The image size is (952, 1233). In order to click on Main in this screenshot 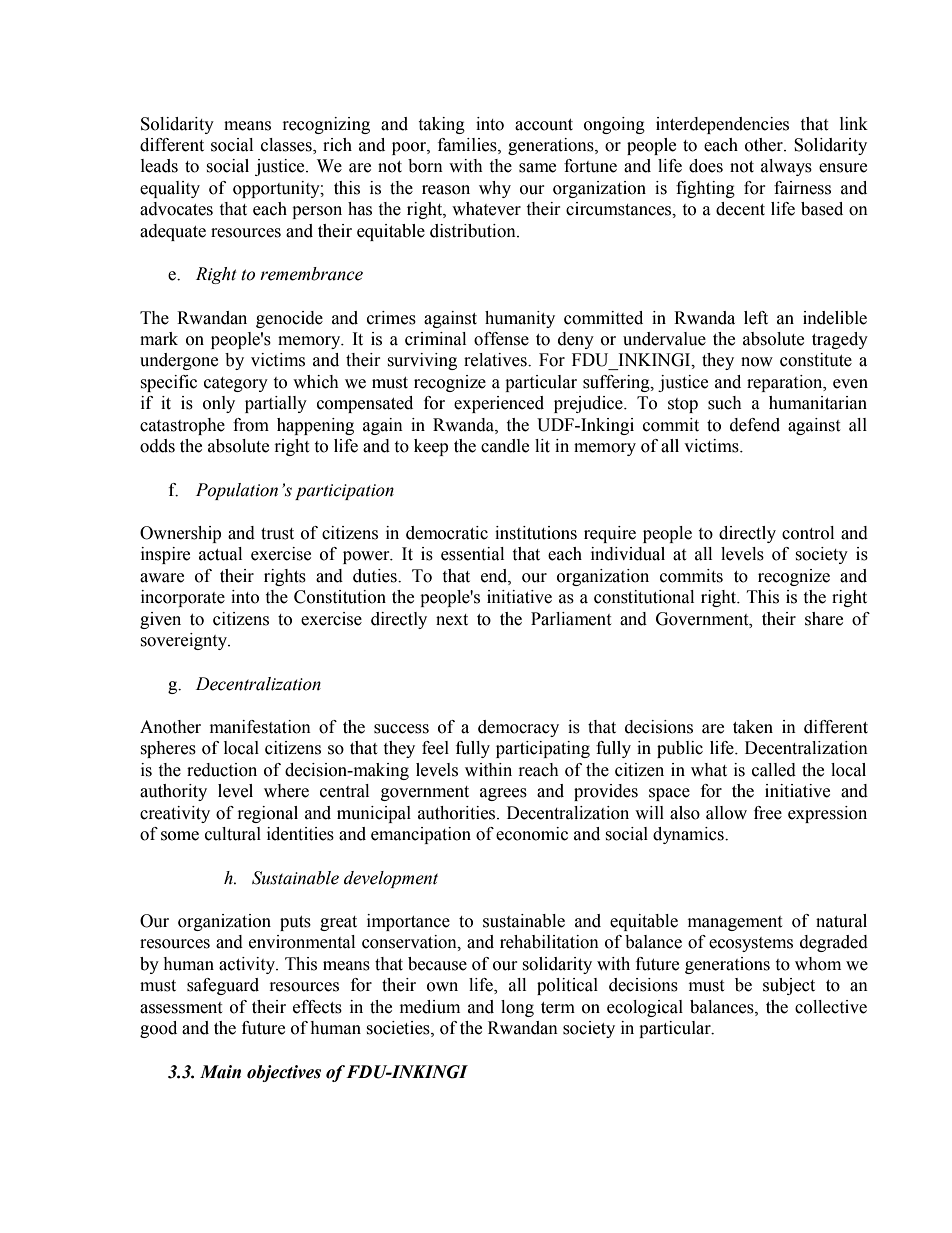, I will do `click(220, 1072)`.
